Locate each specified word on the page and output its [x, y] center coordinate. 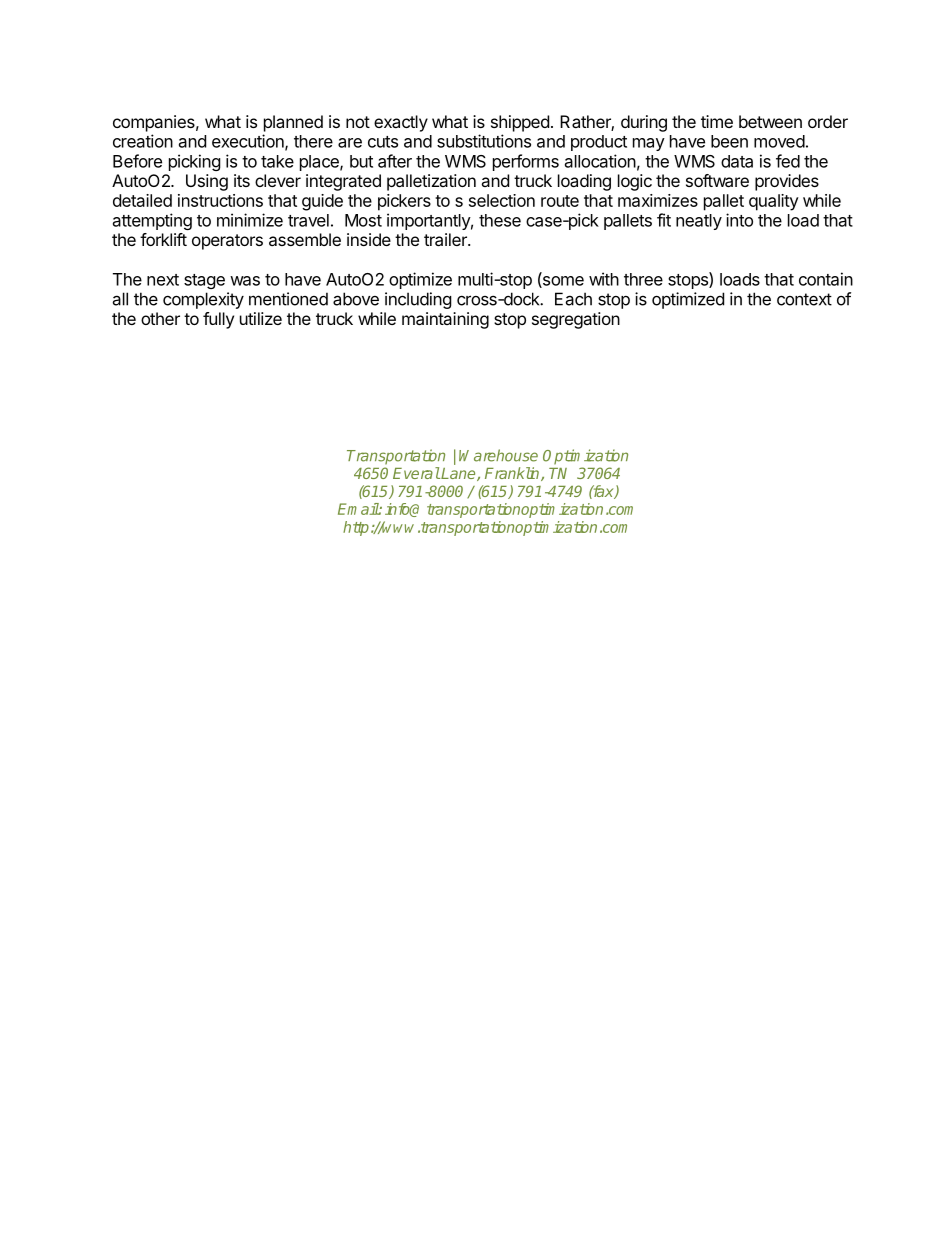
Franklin [513, 474]
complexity [203, 300]
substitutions [484, 141]
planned [293, 123]
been [729, 141]
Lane [458, 474]
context [804, 299]
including [418, 300]
